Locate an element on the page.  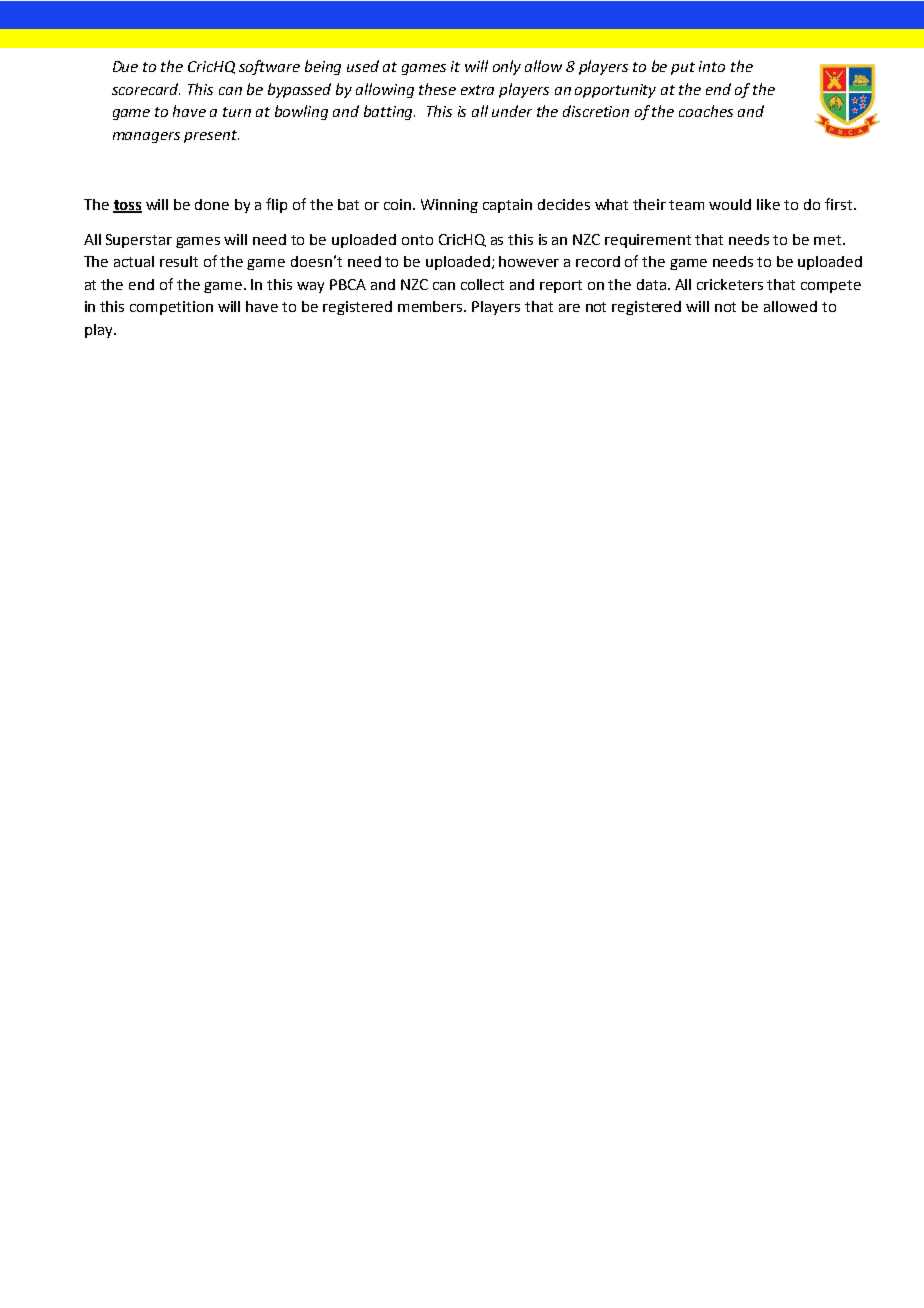
result is located at coordinates (179, 261).
